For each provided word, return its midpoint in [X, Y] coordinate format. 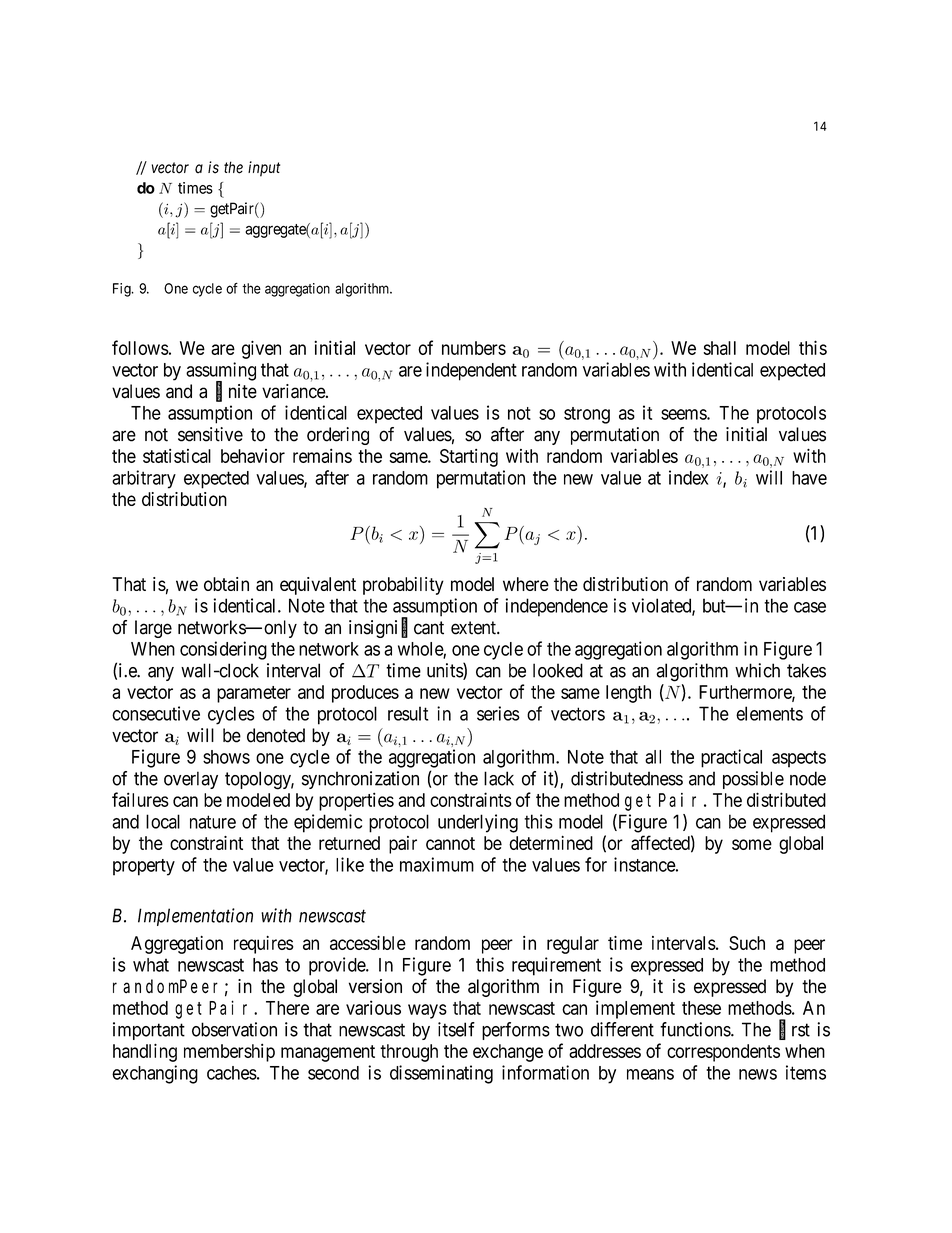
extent [474, 628]
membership [229, 1052]
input [264, 169]
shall [719, 348]
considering [223, 650]
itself [456, 1029]
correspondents [723, 1053]
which [757, 670]
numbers [474, 348]
